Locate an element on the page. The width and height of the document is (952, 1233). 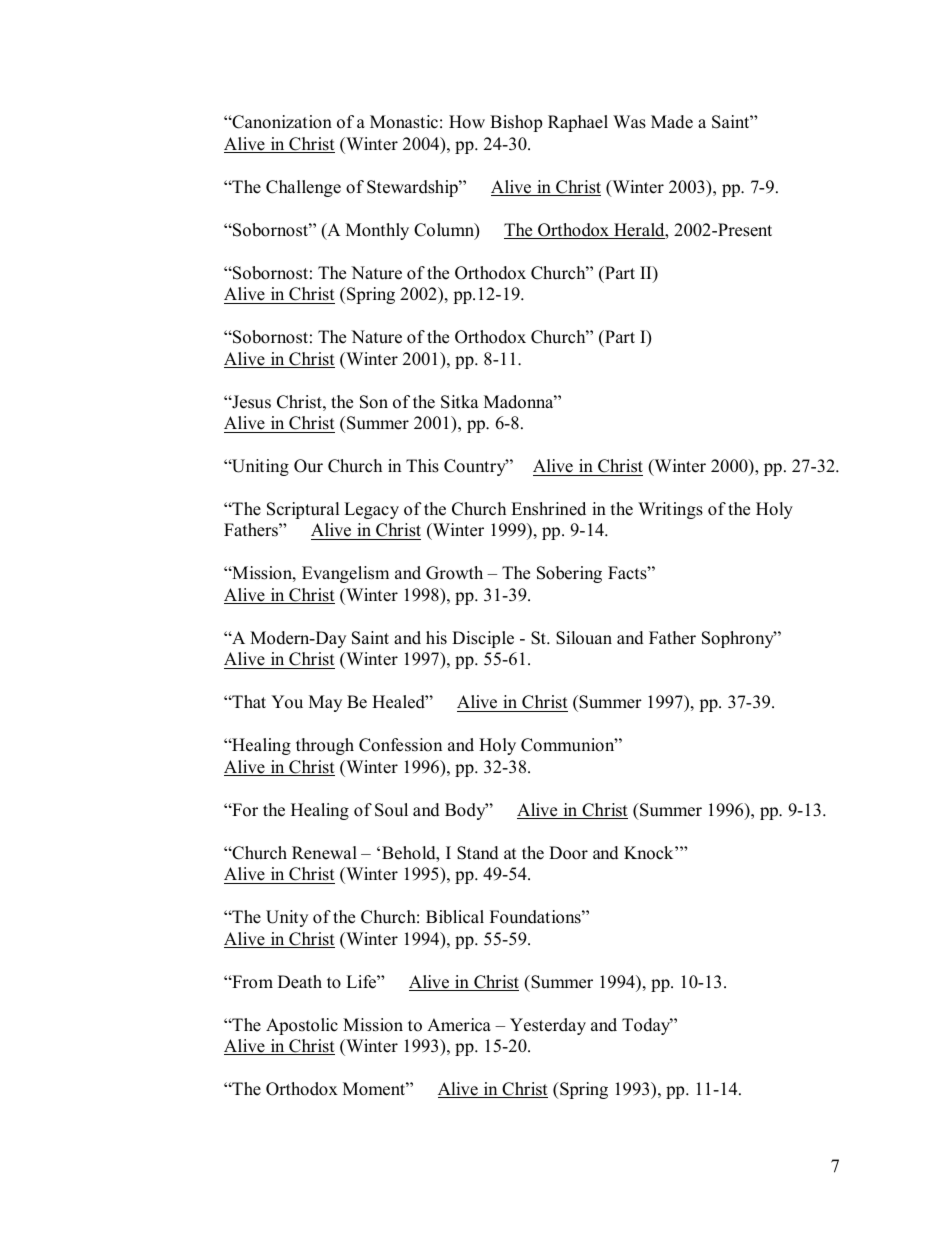
Death is located at coordinates (300, 982).
